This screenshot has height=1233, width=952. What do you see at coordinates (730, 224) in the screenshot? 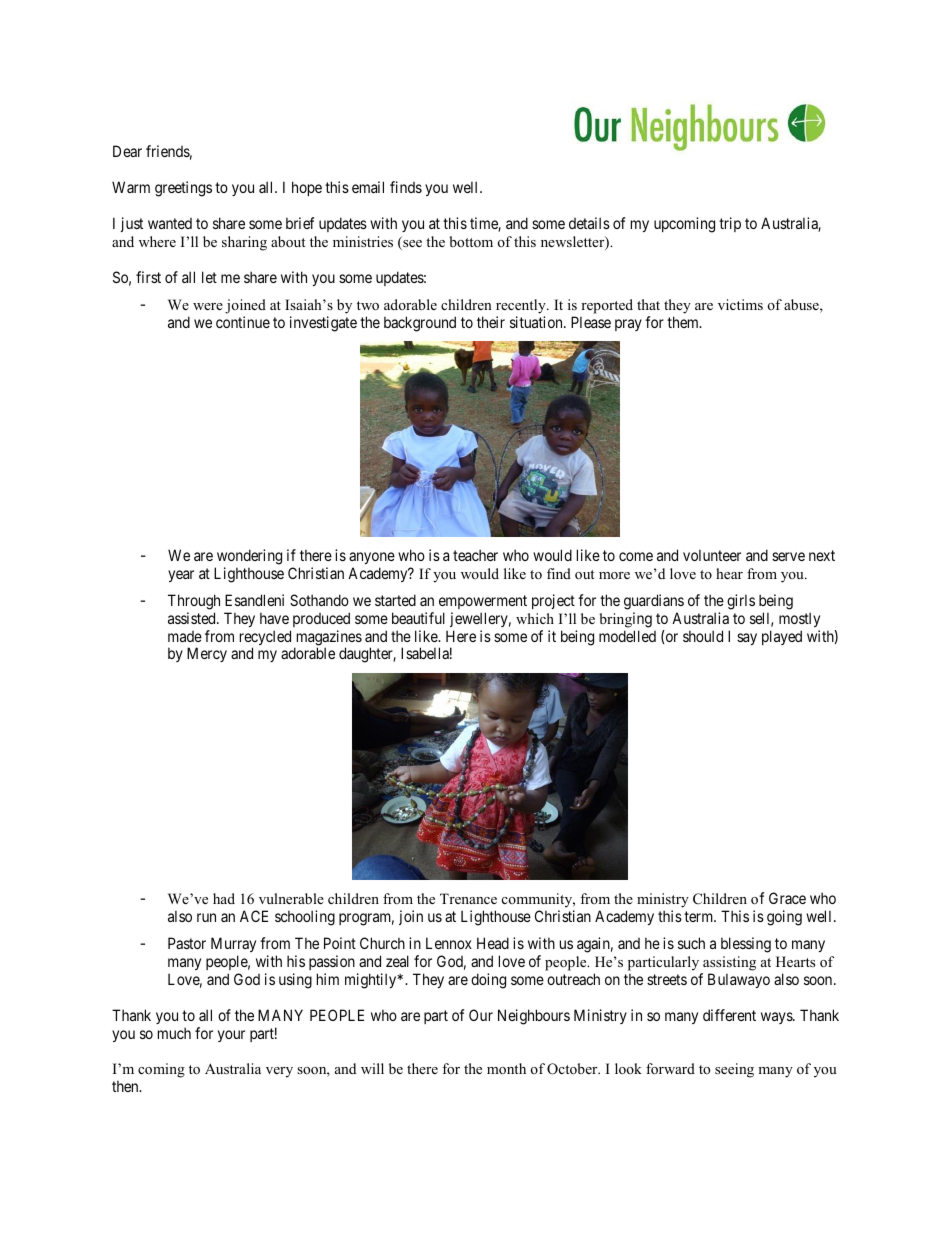
I see `trip` at bounding box center [730, 224].
